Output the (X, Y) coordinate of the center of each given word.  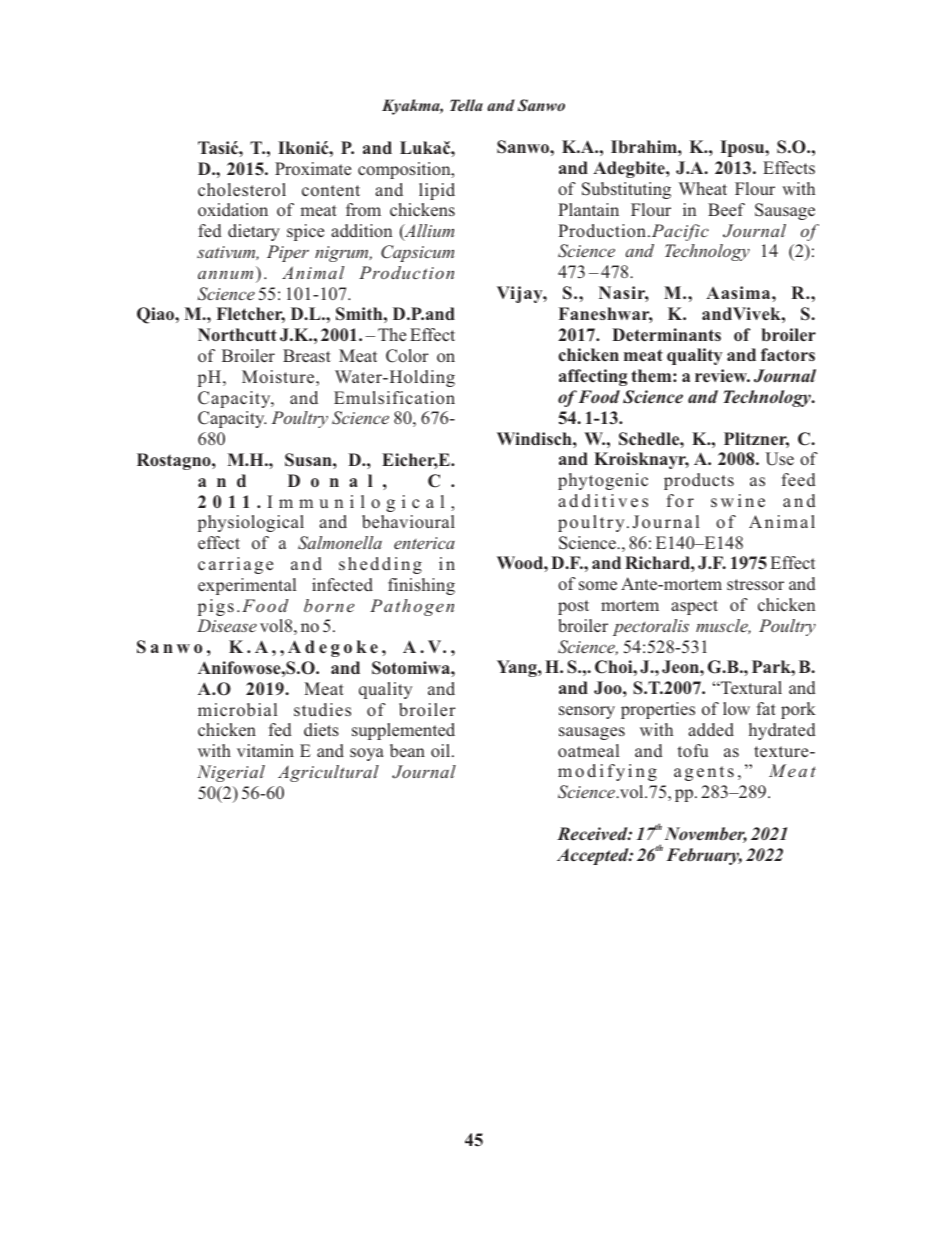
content (331, 190)
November (706, 835)
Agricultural (328, 773)
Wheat (703, 188)
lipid (437, 191)
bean (407, 750)
